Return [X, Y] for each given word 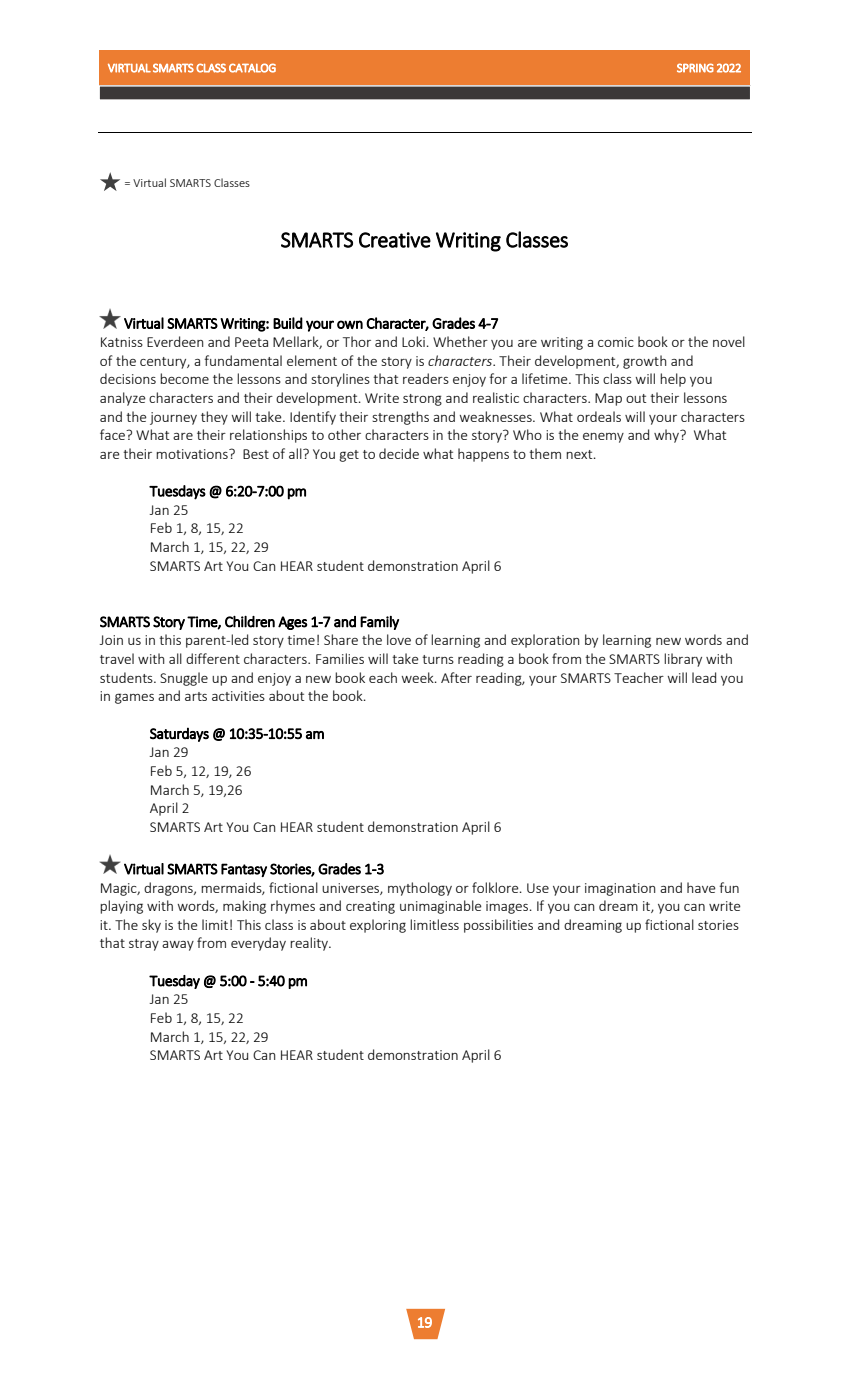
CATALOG [252, 68]
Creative [395, 240]
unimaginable [441, 907]
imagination [620, 889]
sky [151, 926]
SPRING [695, 68]
